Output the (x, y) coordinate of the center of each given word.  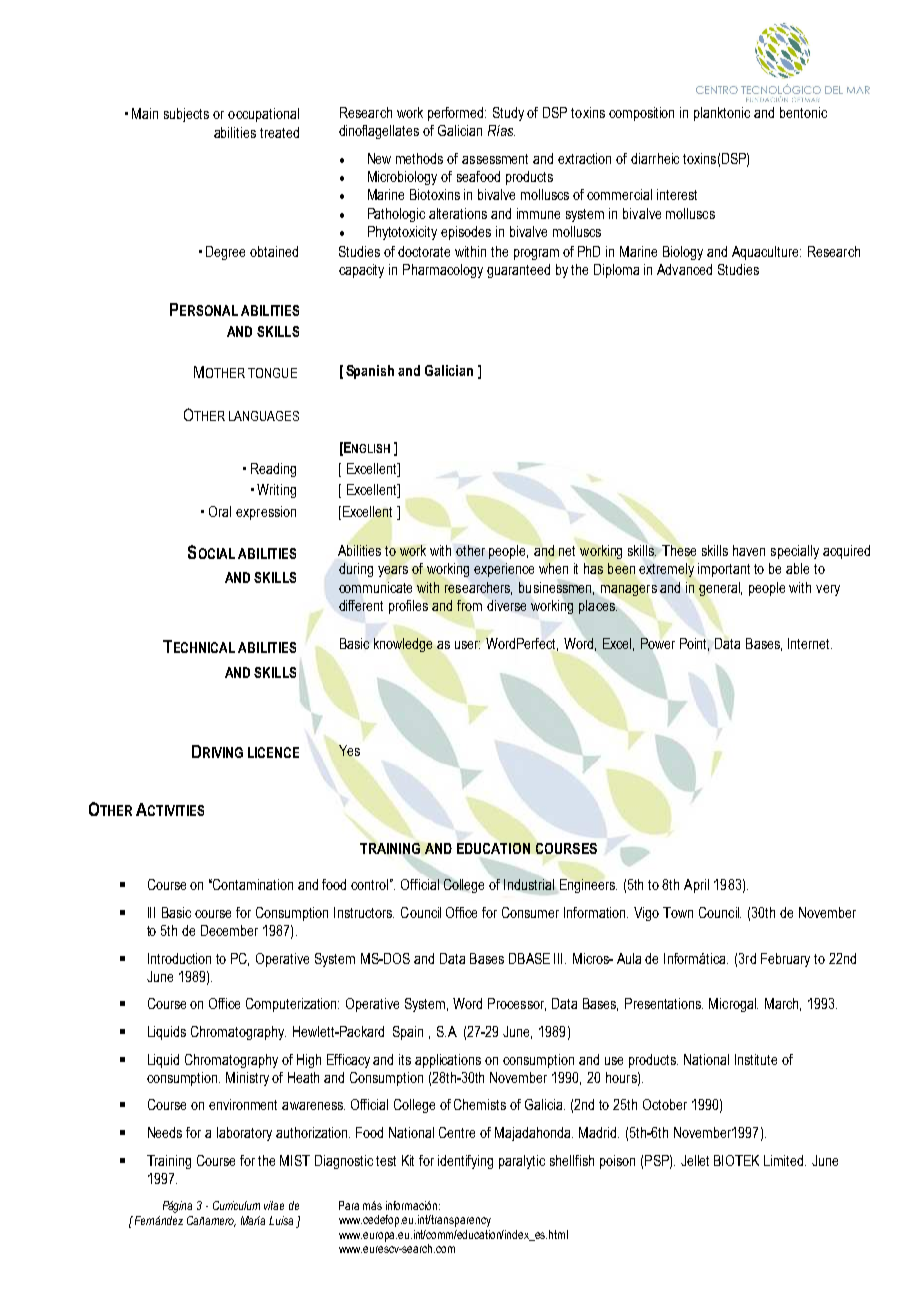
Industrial (529, 884)
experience (504, 570)
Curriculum (236, 1205)
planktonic (722, 114)
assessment (495, 159)
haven (749, 550)
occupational (263, 115)
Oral (220, 511)
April (696, 886)
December (229, 930)
